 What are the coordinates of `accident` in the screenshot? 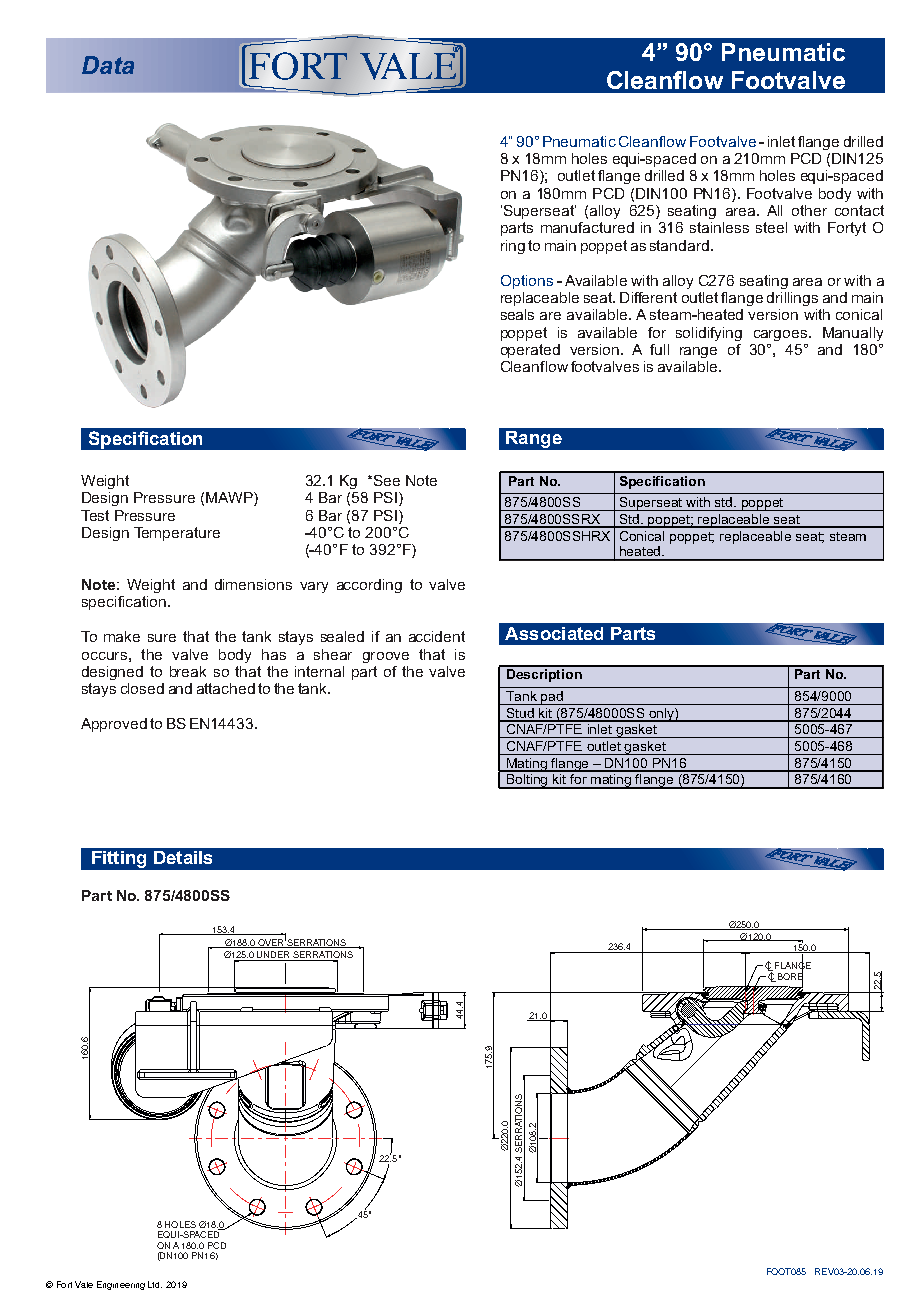 It's located at (437, 636).
